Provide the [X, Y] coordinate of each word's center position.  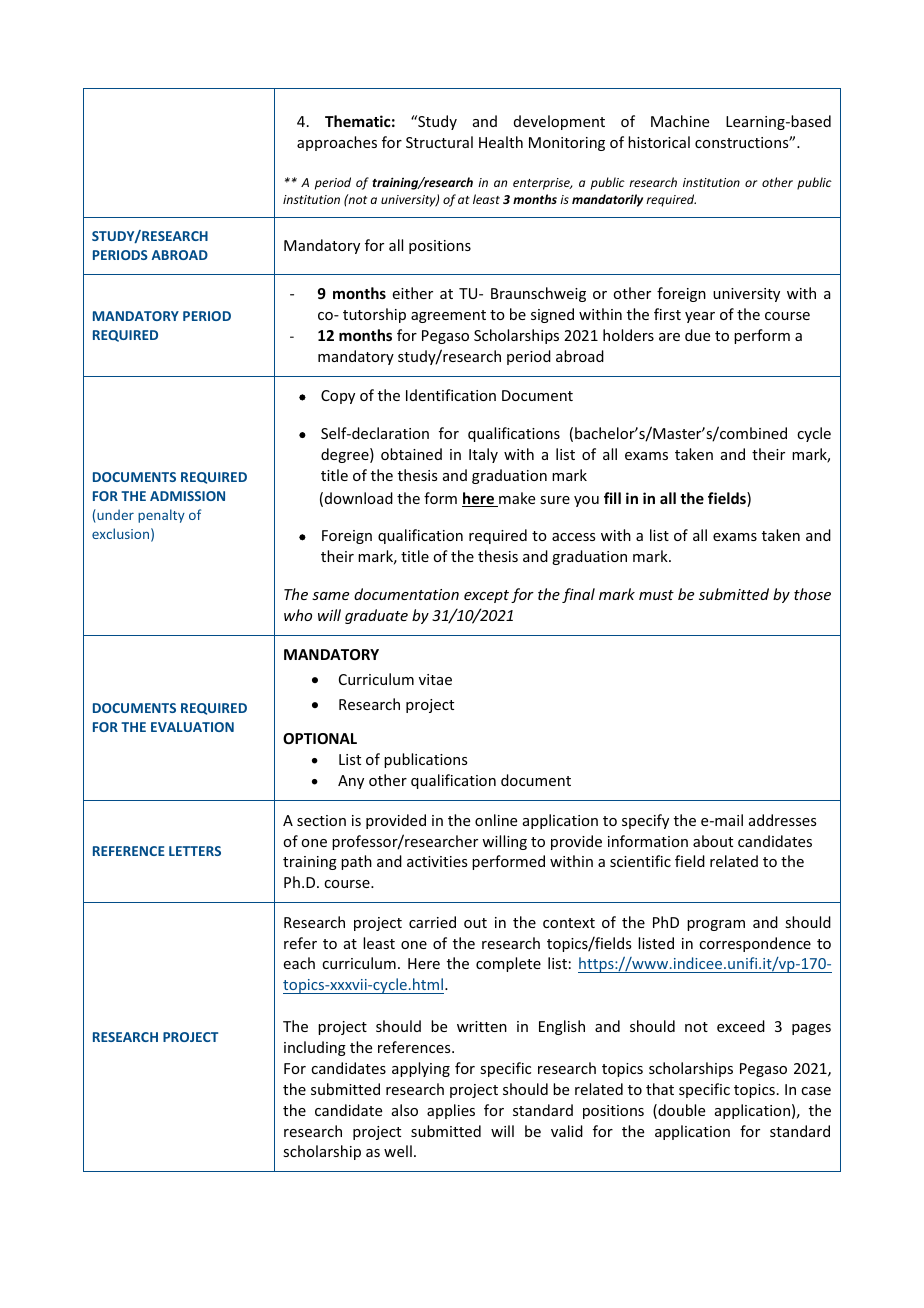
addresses [782, 820]
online [496, 820]
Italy [483, 455]
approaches [337, 143]
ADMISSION [187, 496]
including [315, 1048]
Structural [439, 142]
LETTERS [195, 851]
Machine [680, 121]
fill [612, 498]
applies [451, 1111]
